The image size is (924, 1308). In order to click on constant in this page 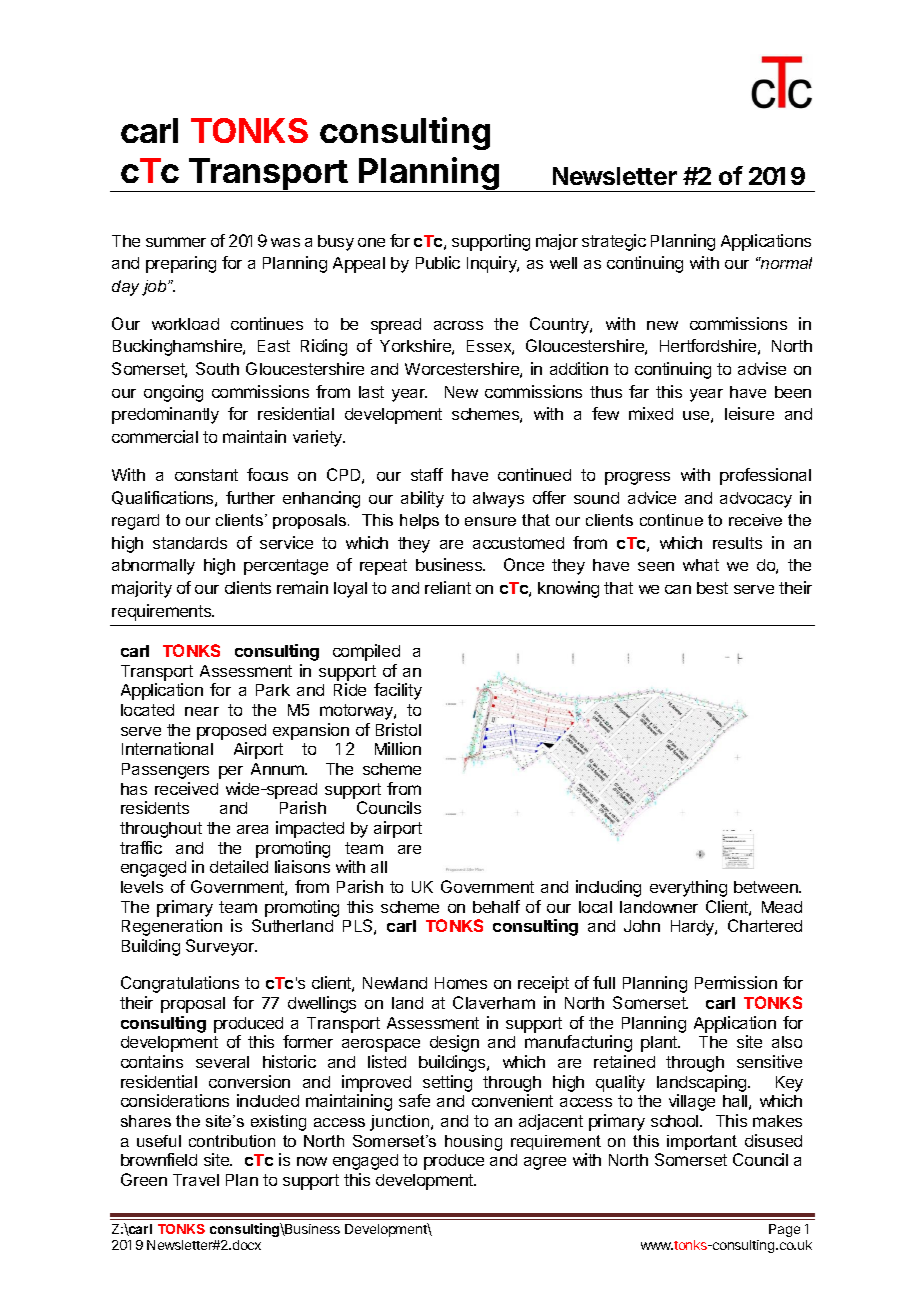, I will do `click(206, 475)`.
